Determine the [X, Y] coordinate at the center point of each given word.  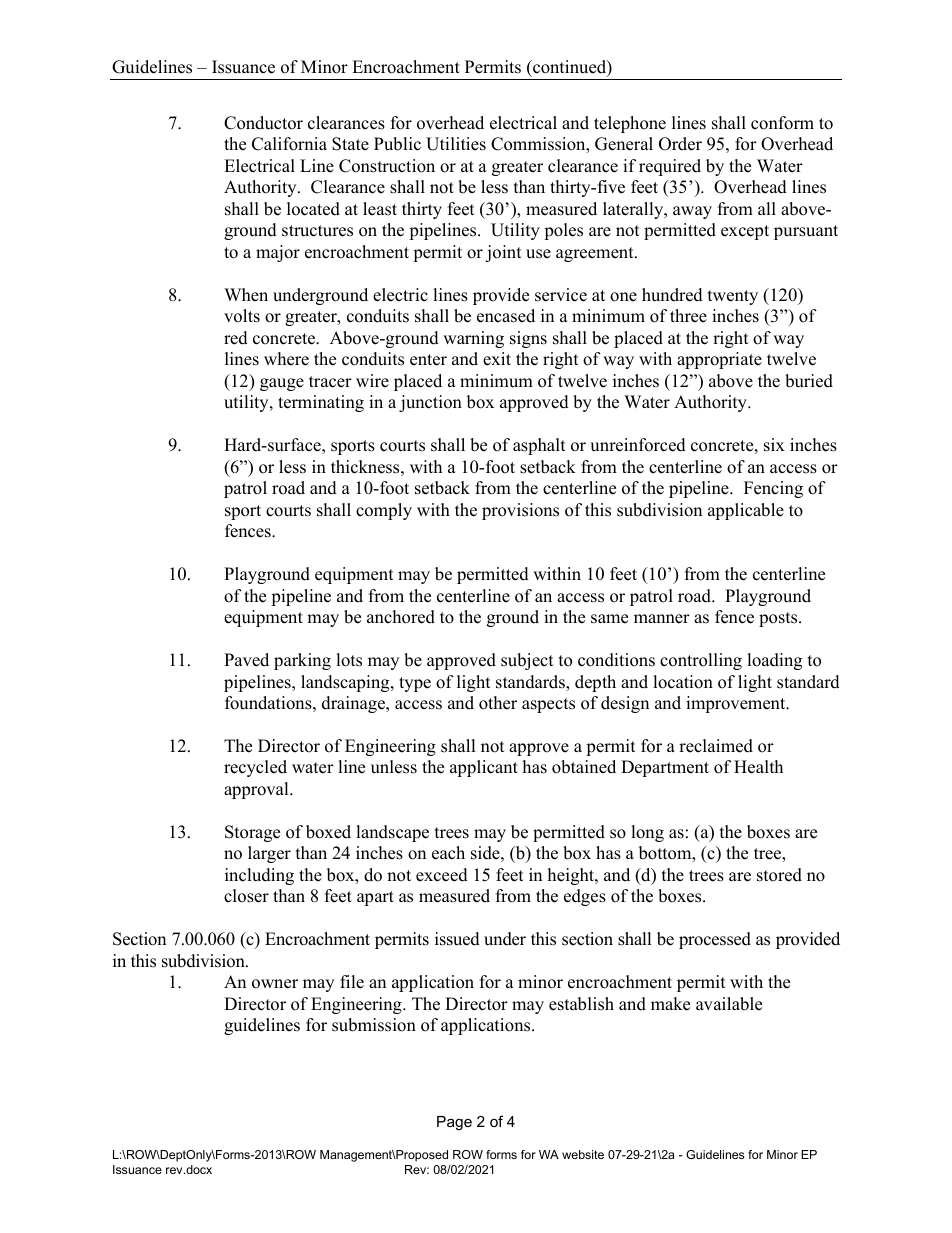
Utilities [456, 144]
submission [374, 1025]
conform [782, 123]
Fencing [773, 489]
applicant [484, 768]
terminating [321, 403]
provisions [520, 511]
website [583, 1154]
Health [758, 767]
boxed [328, 832]
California [289, 144]
